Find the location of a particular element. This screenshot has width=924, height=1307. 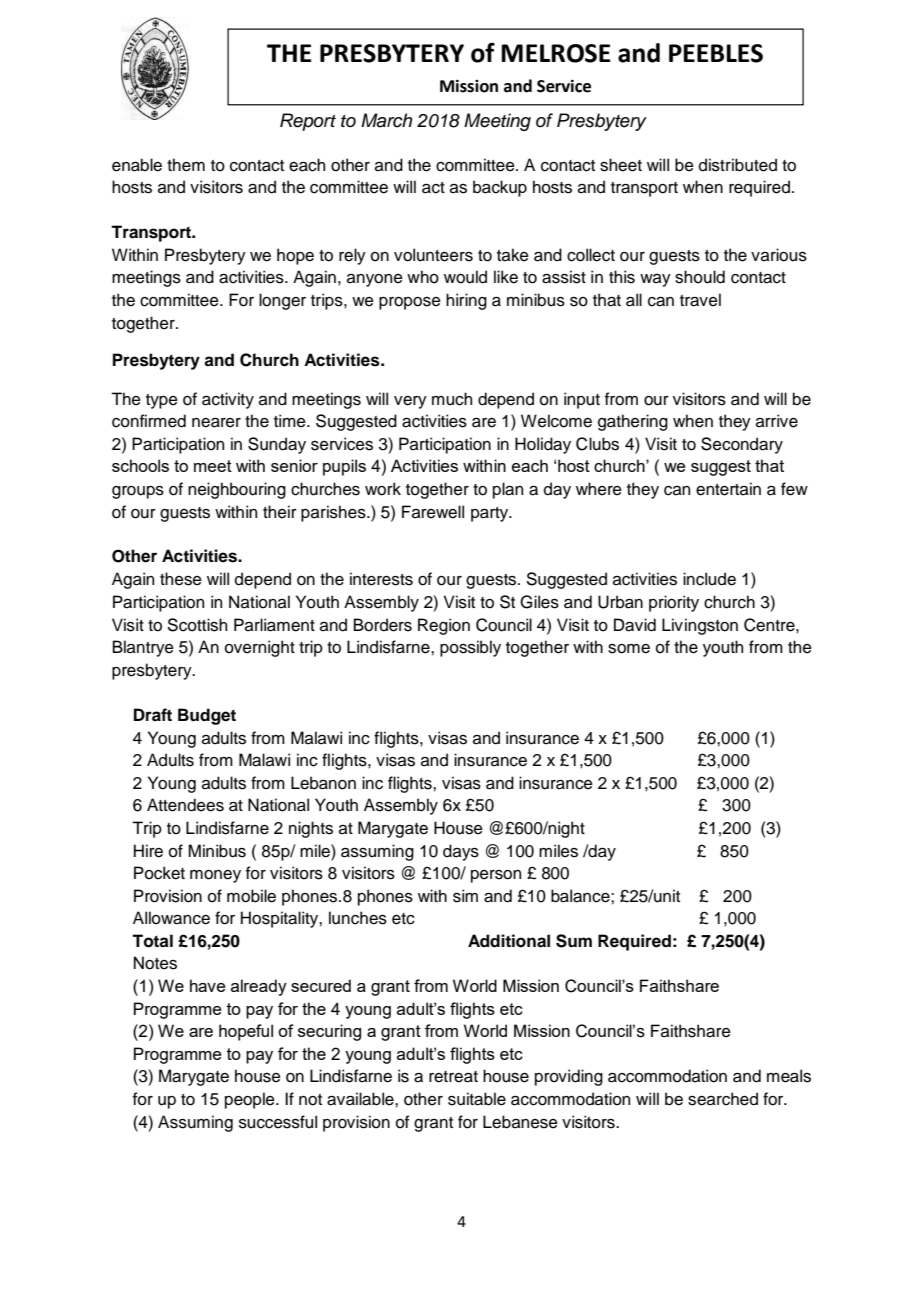

them is located at coordinates (186, 165).
